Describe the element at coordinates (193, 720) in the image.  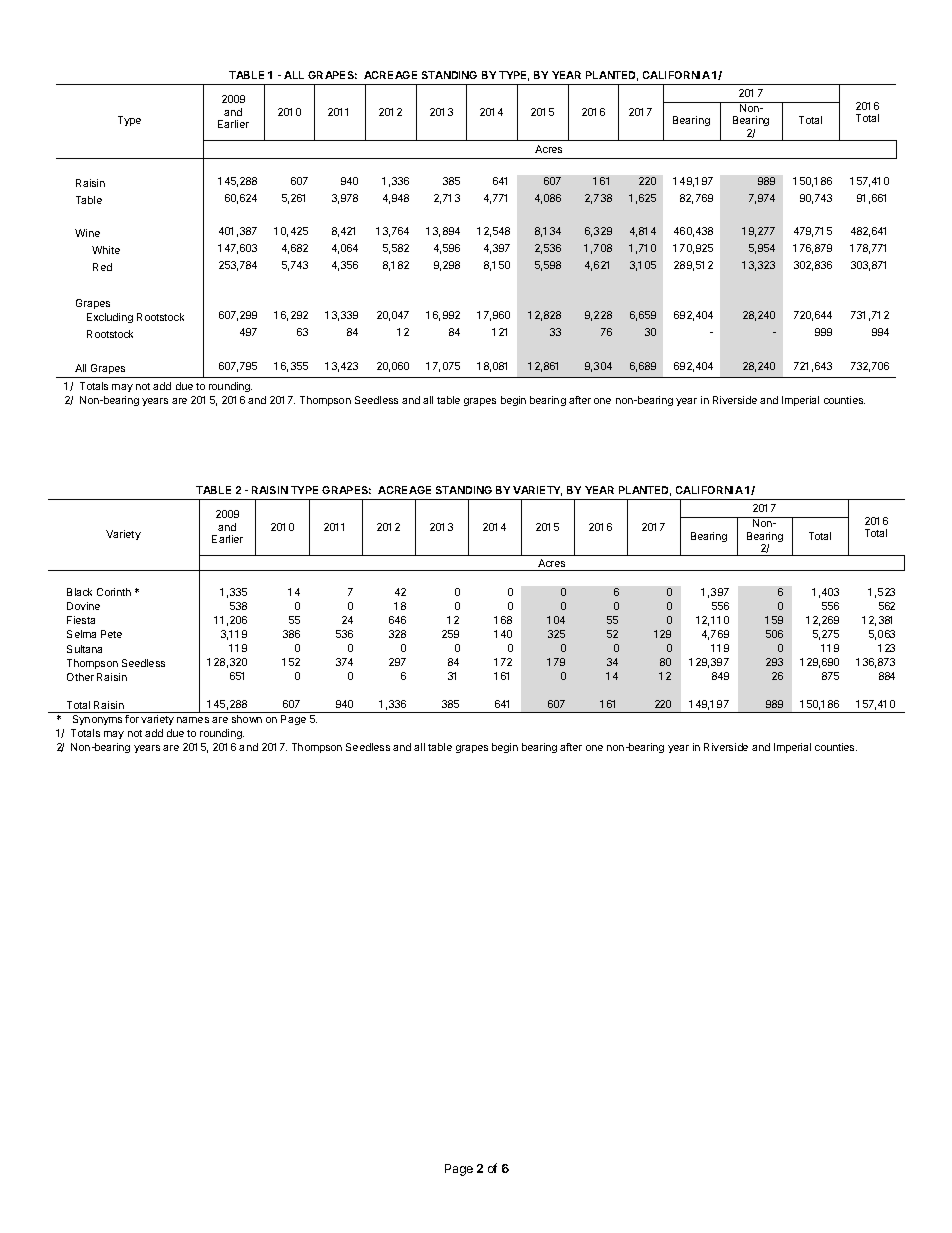
I see `names` at that location.
